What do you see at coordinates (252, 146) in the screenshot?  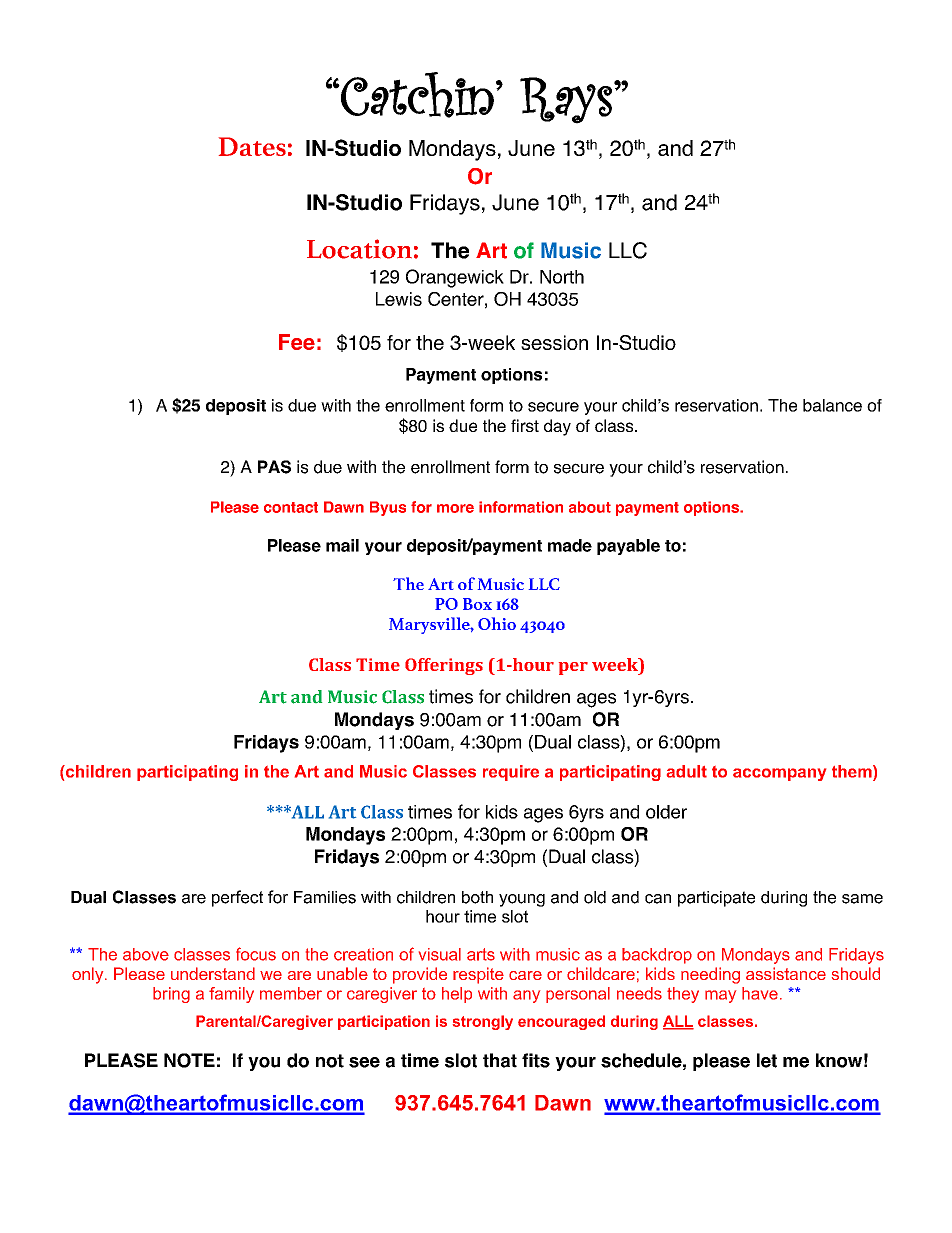 I see `Dates` at bounding box center [252, 146].
